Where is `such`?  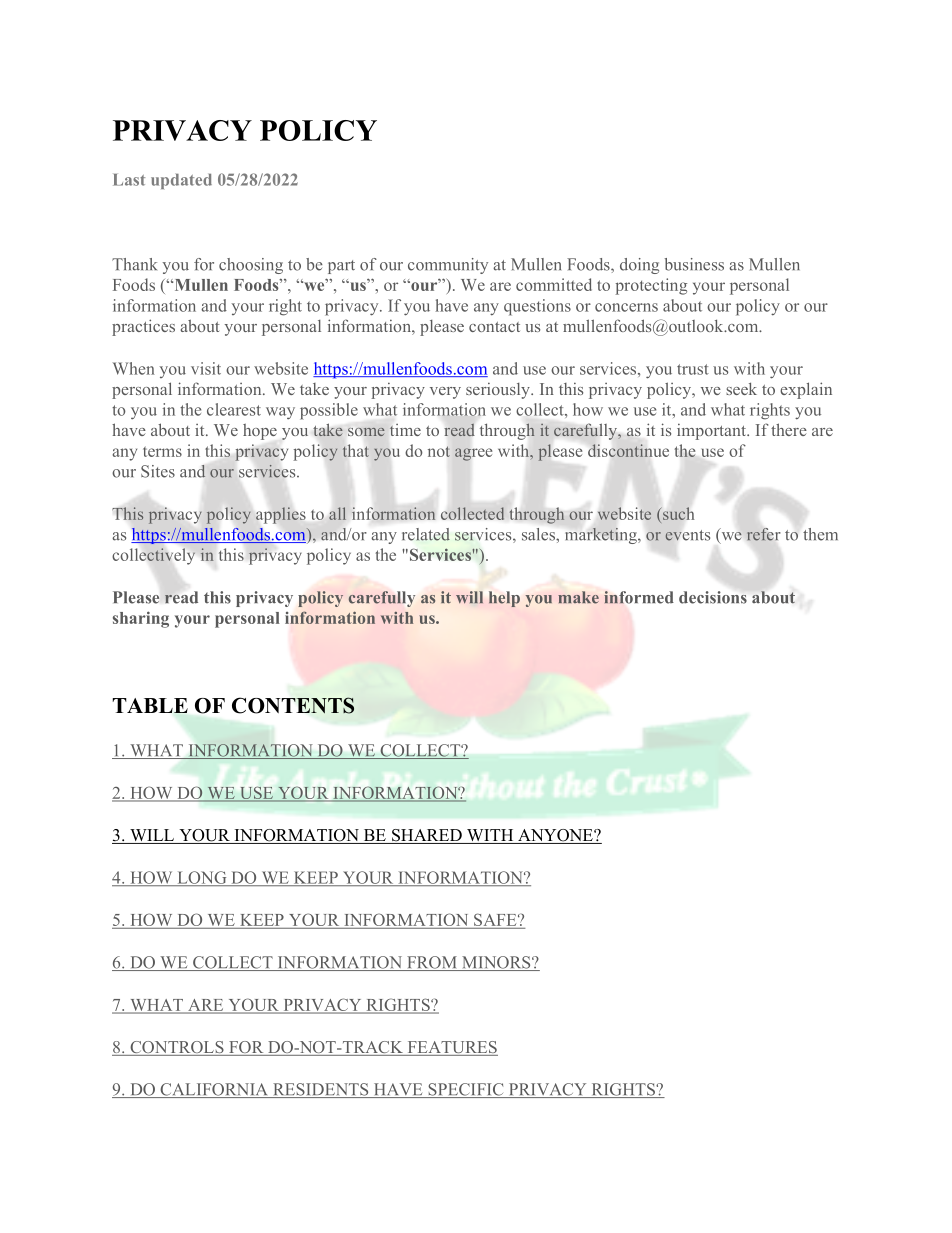
such is located at coordinates (678, 513).
